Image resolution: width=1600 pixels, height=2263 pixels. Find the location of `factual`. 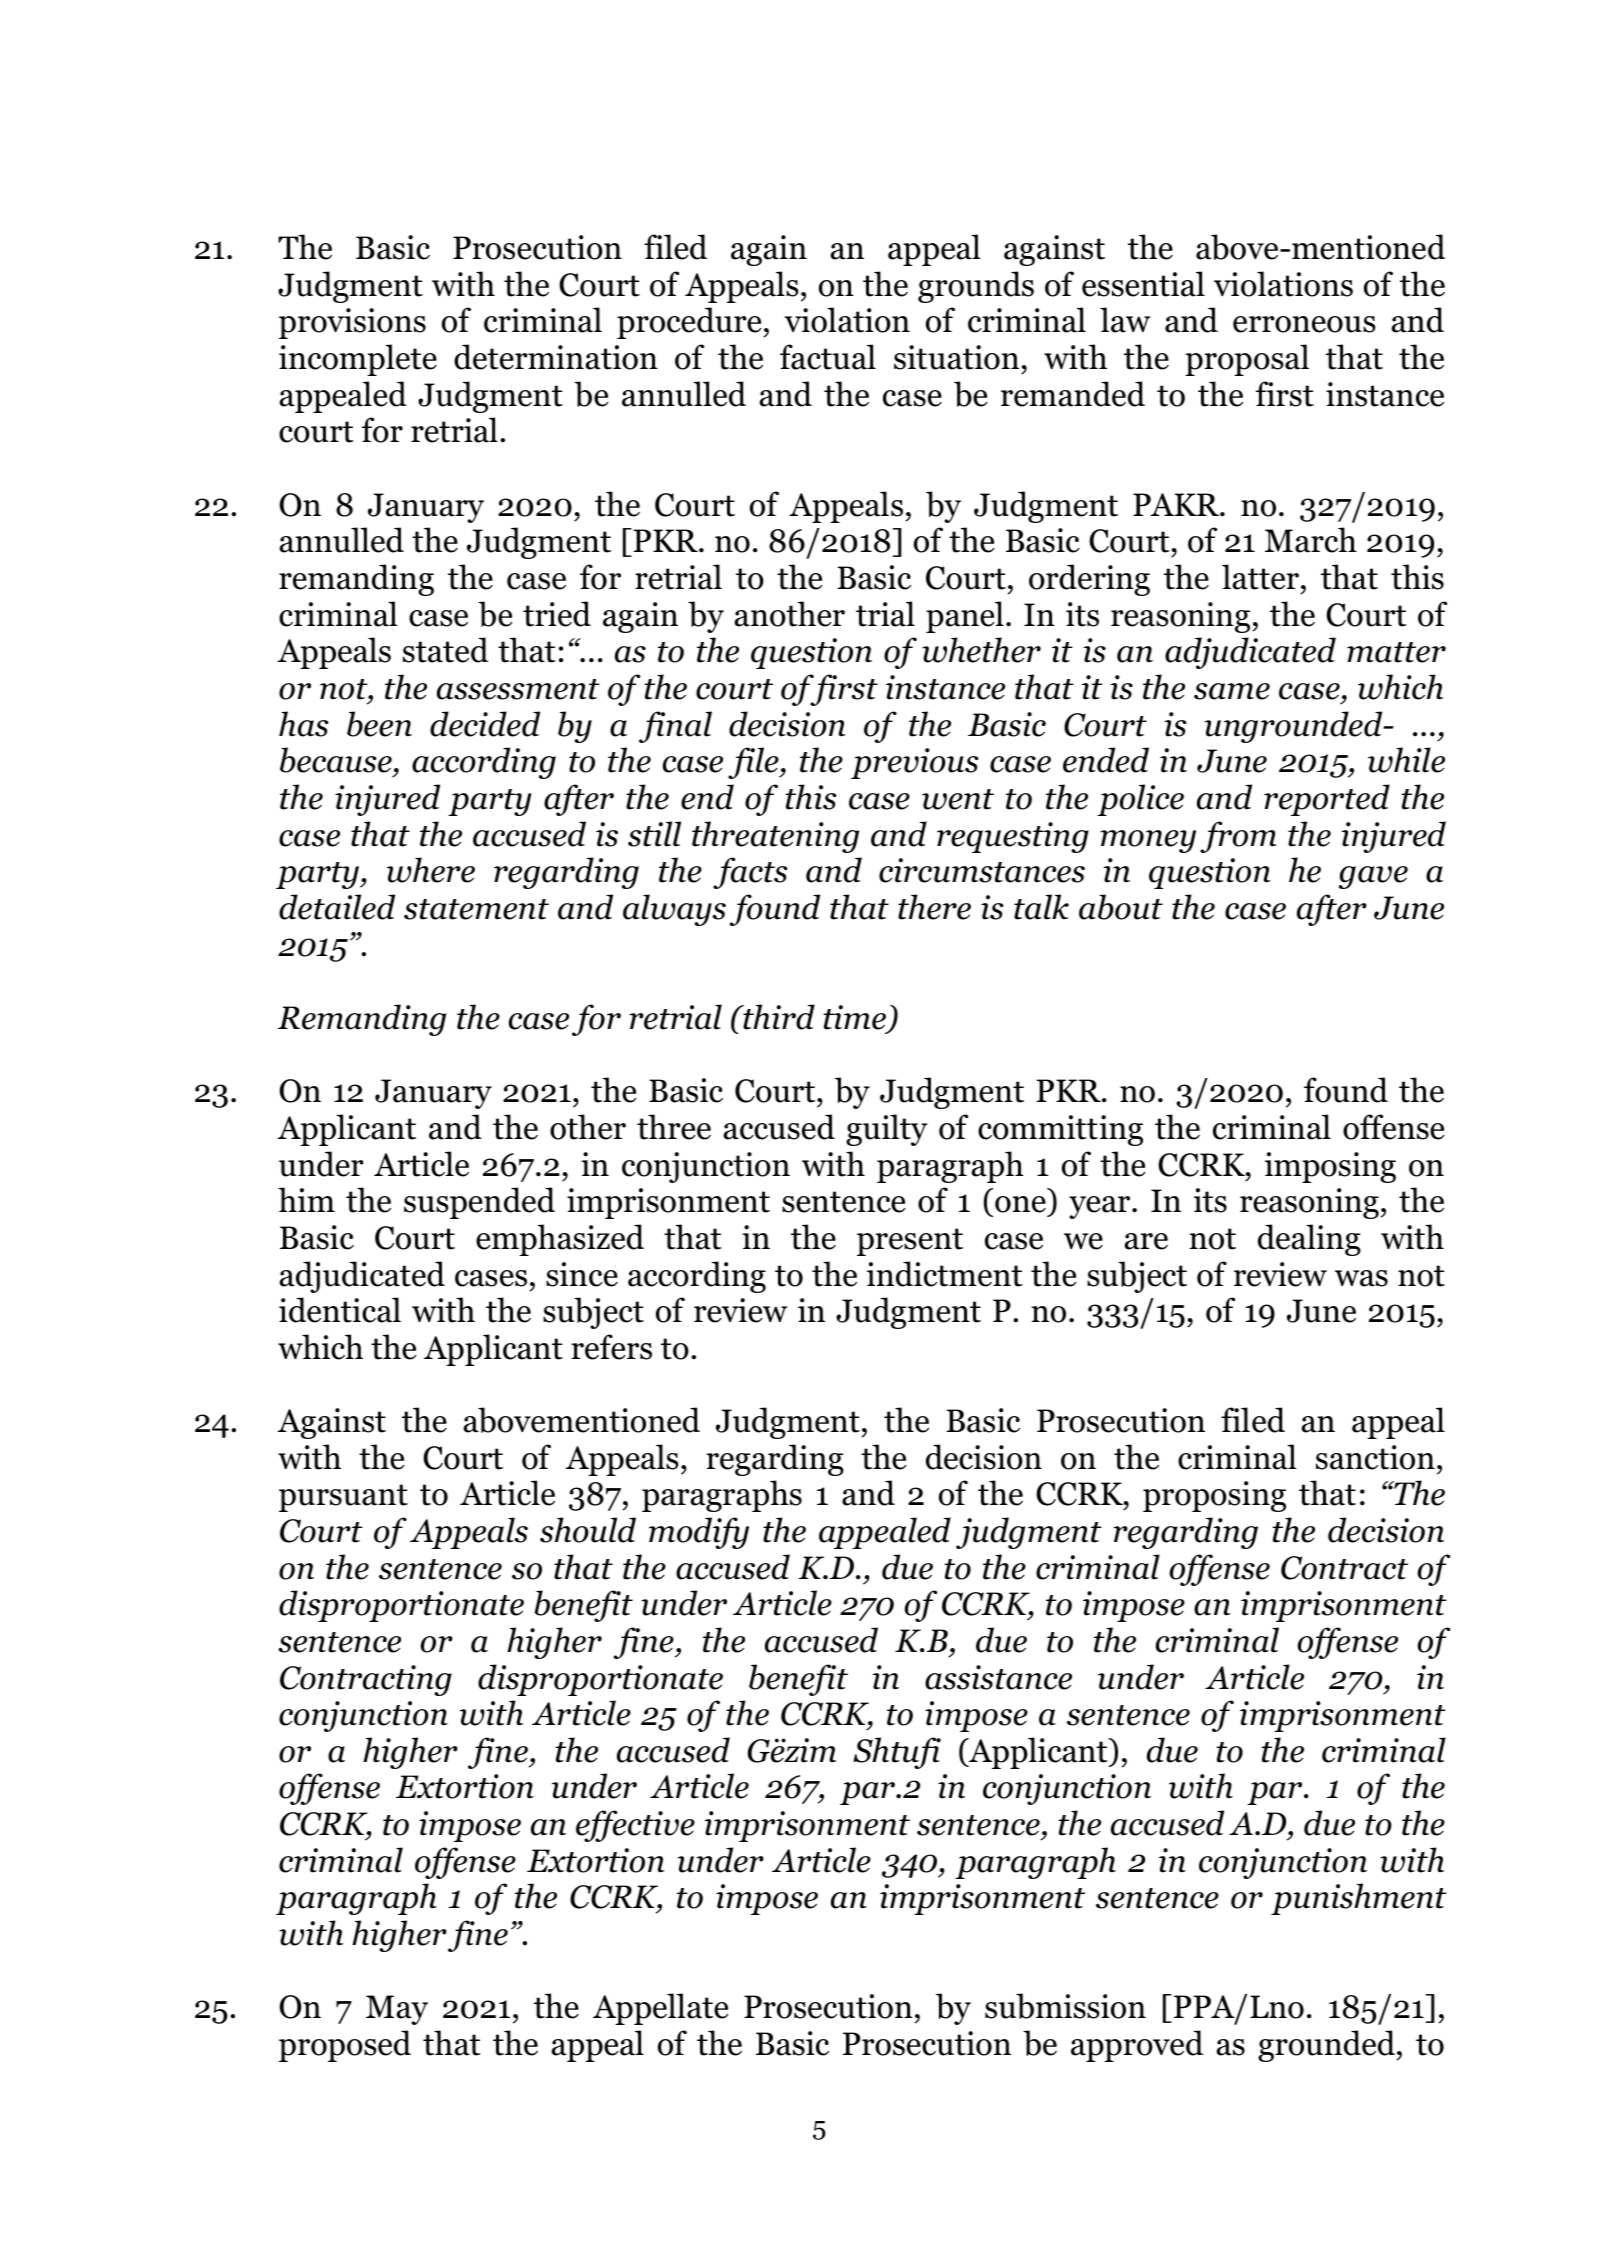

factual is located at coordinates (828, 357).
